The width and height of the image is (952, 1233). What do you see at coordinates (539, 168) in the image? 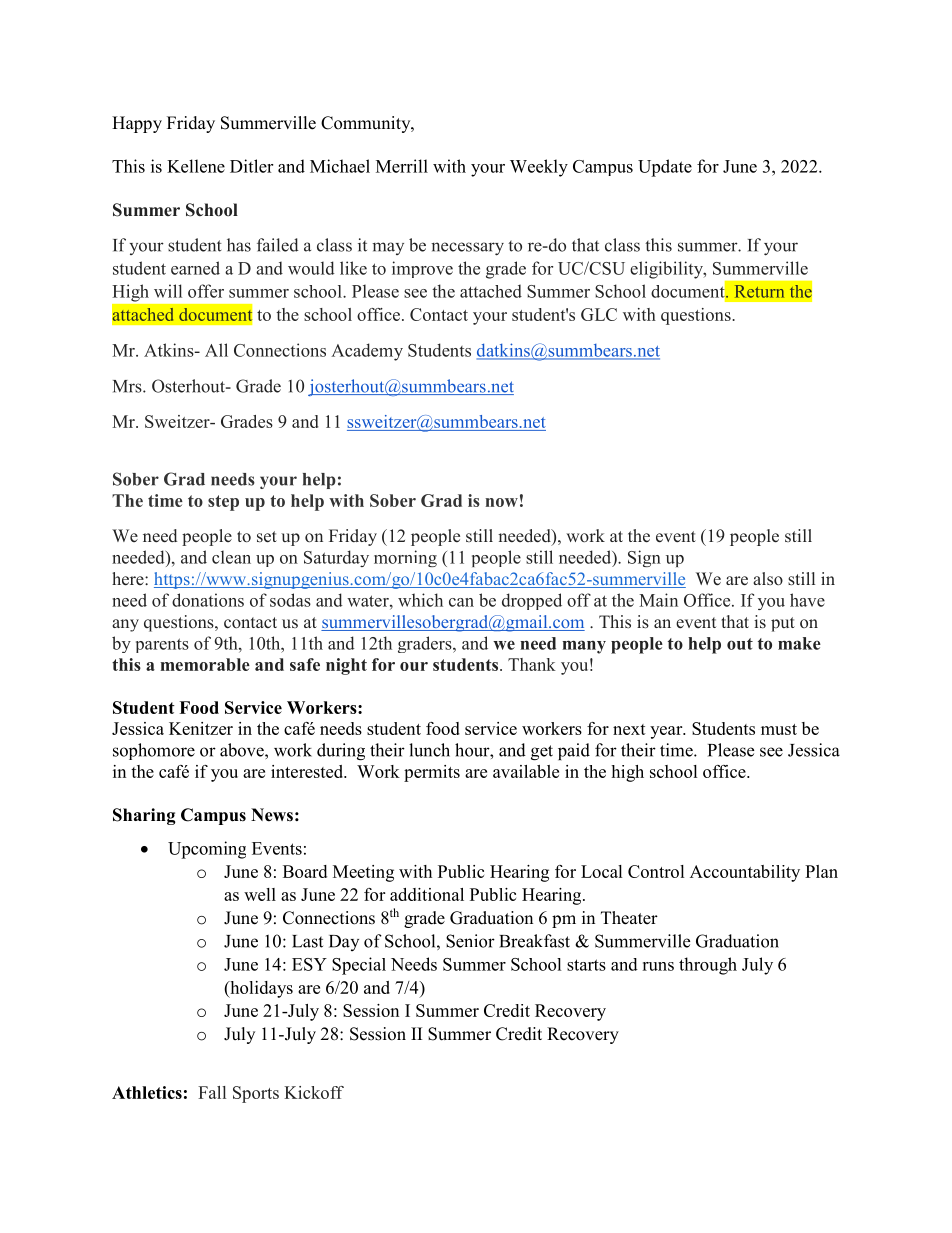
I see `Weekly` at bounding box center [539, 168].
